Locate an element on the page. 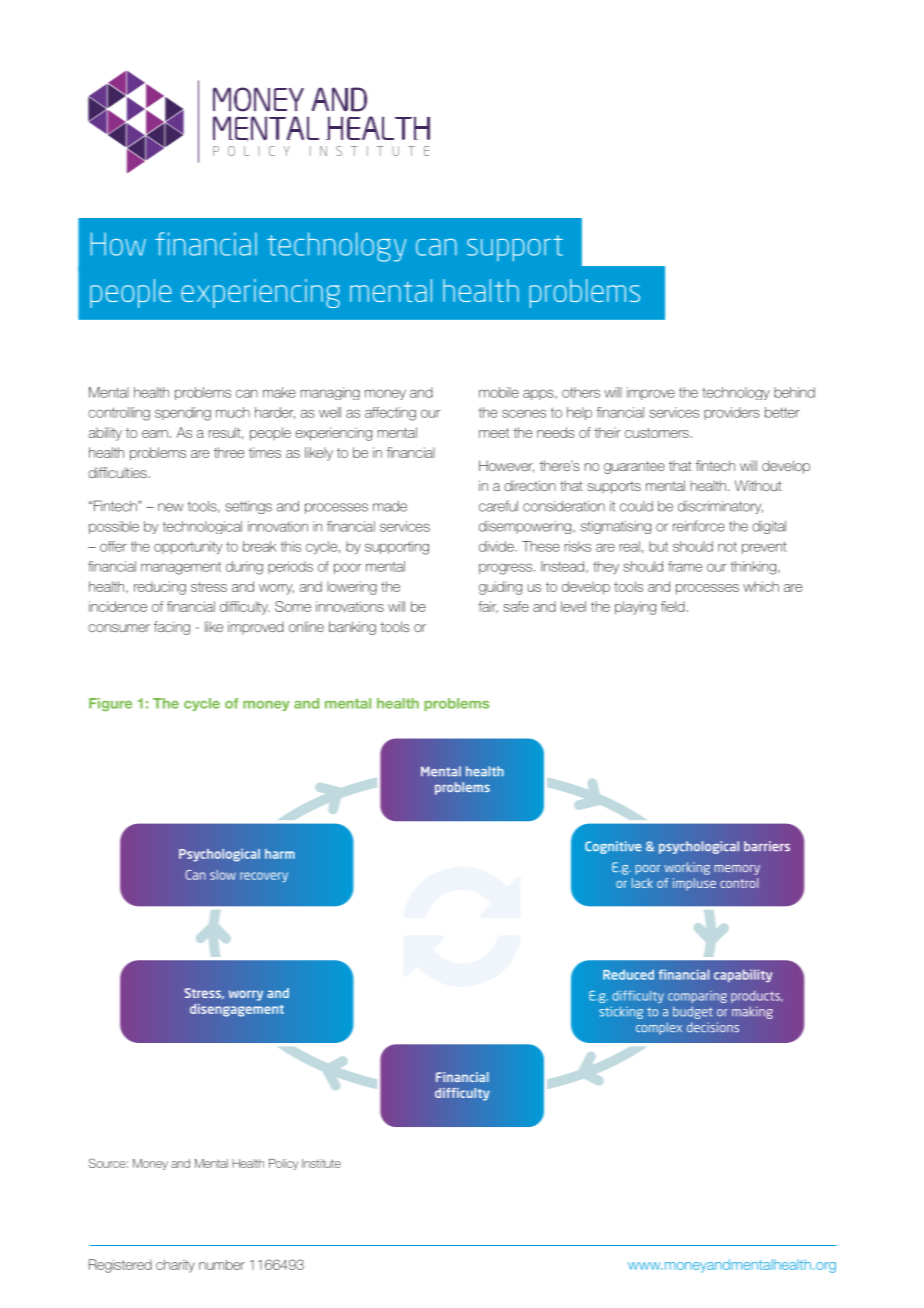 The image size is (924, 1308). playing is located at coordinates (635, 608).
